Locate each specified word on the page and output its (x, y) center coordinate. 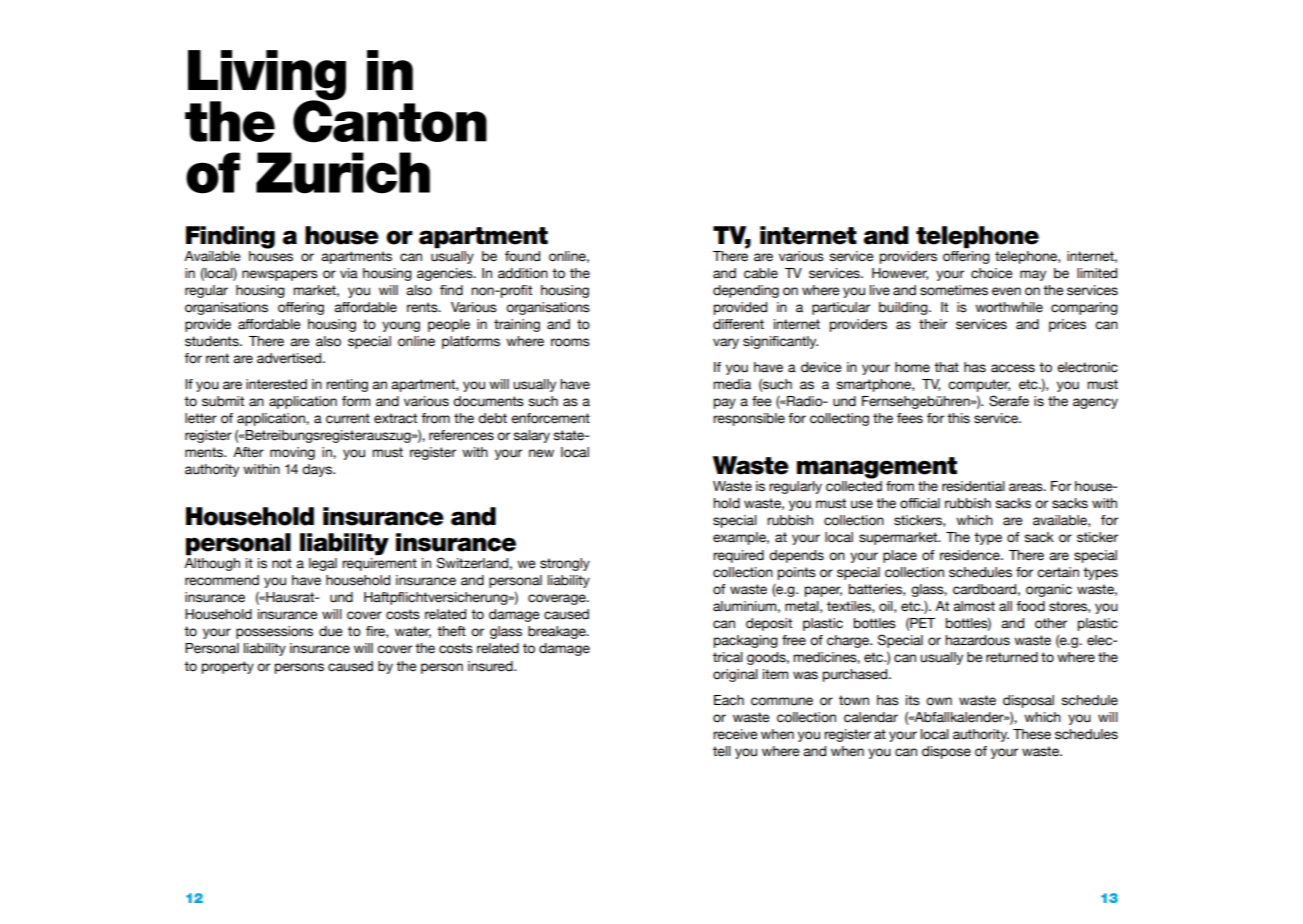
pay (725, 403)
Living (267, 76)
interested (276, 384)
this (958, 418)
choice (991, 273)
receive (735, 734)
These (1032, 734)
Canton (390, 120)
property (228, 667)
